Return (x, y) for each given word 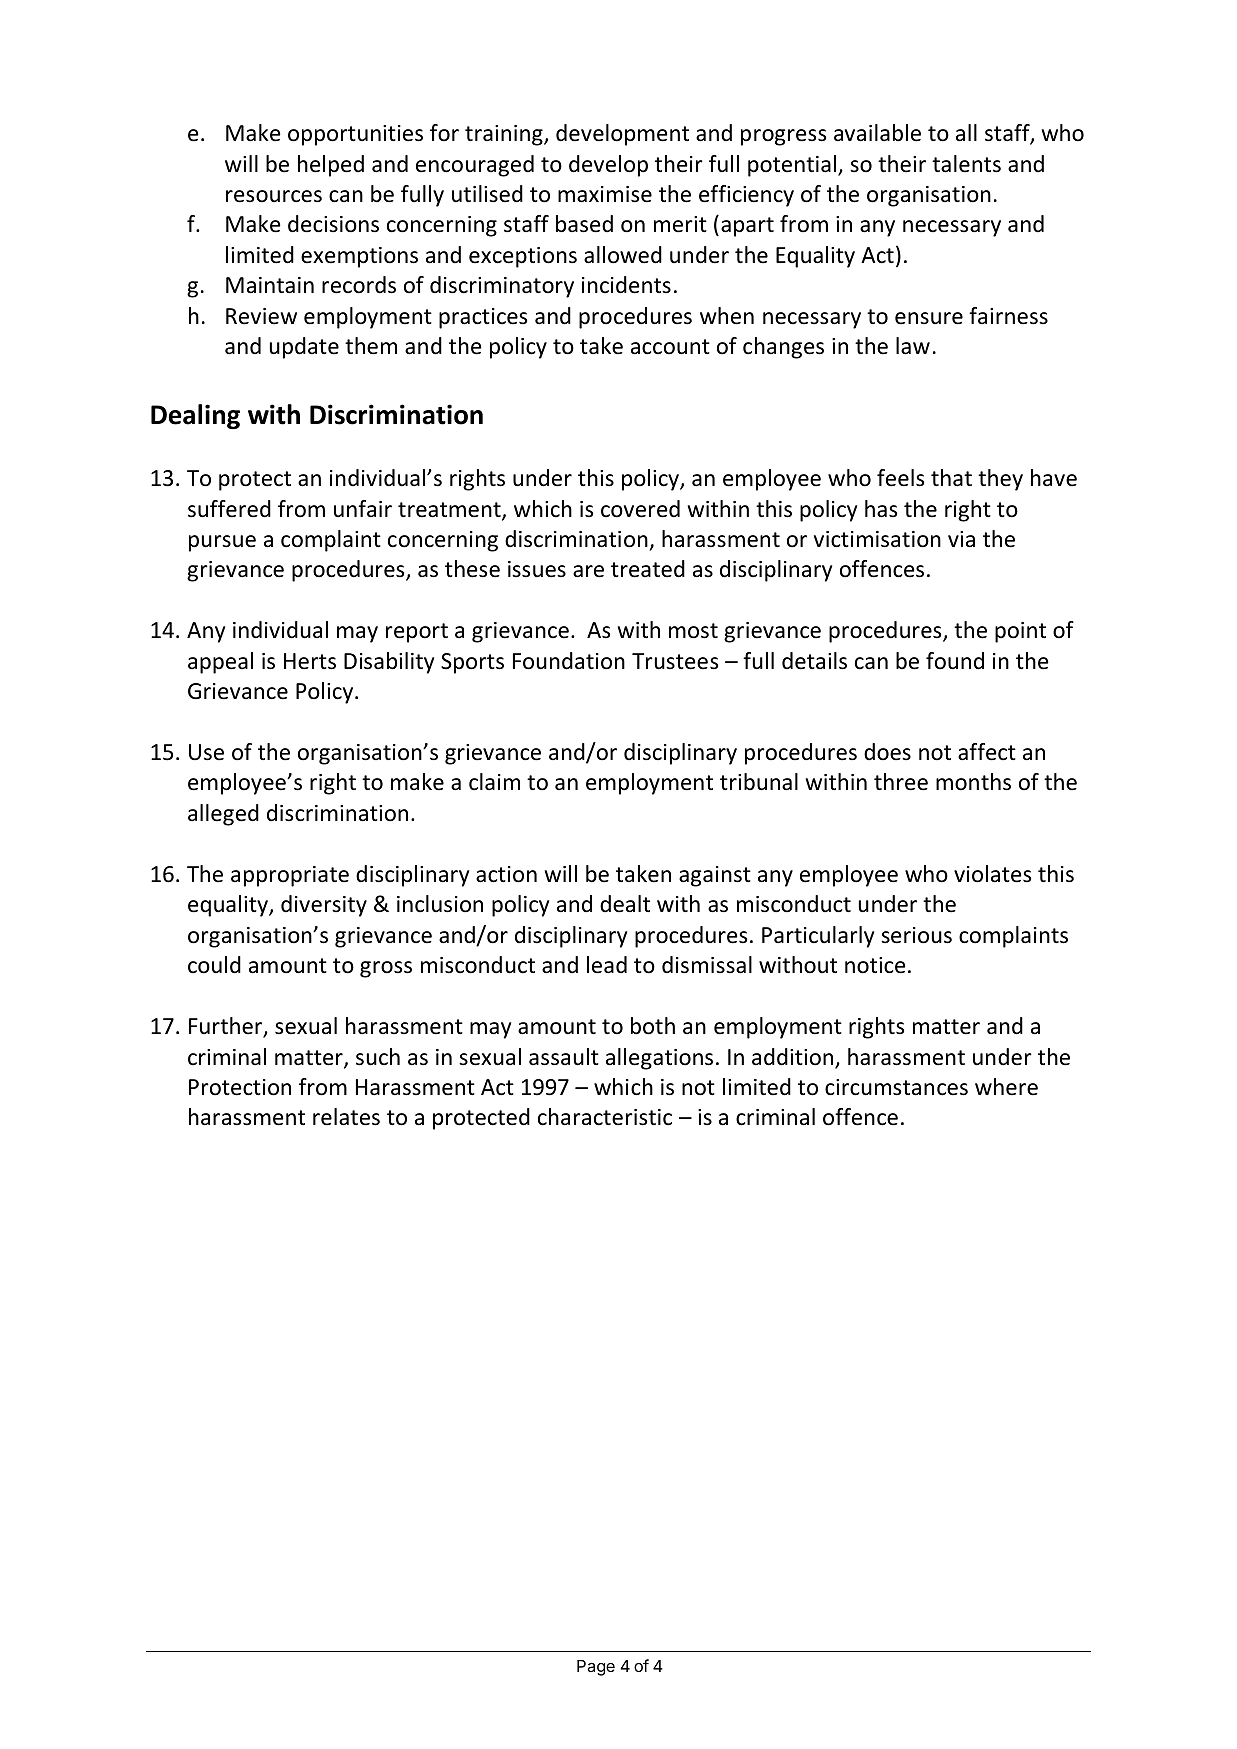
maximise (605, 194)
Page (596, 1668)
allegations (659, 1059)
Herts (310, 661)
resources (274, 196)
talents (966, 164)
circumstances (896, 1087)
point (1020, 632)
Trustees (675, 661)
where (1006, 1087)
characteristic (605, 1117)
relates (346, 1117)
